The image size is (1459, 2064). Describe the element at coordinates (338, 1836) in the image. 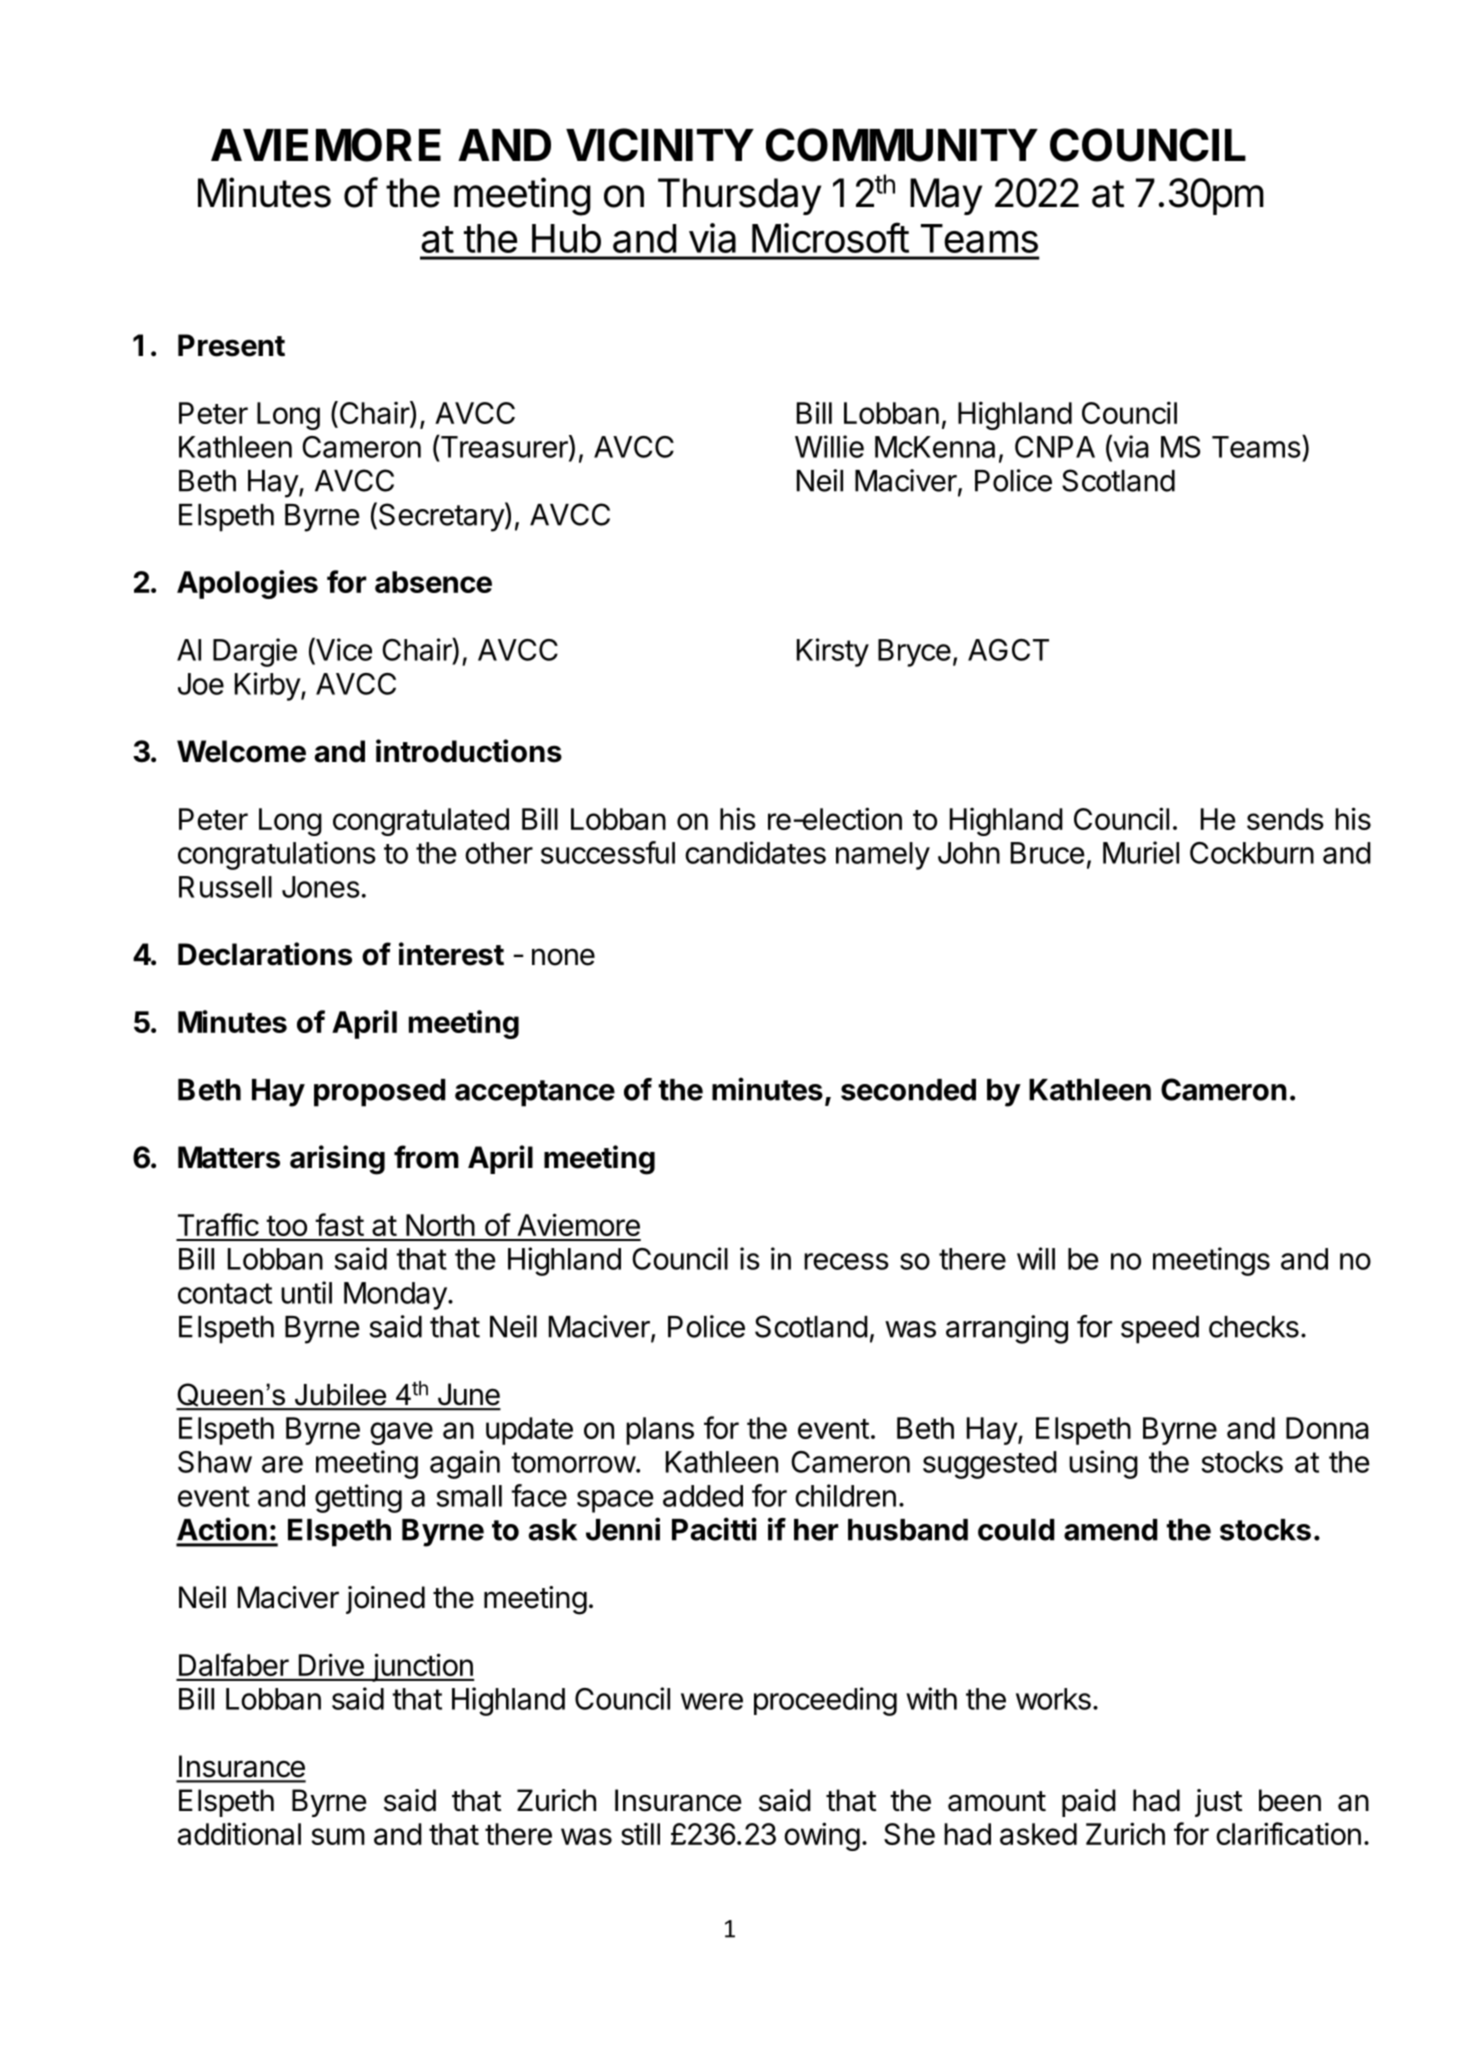

I see `sum` at that location.
